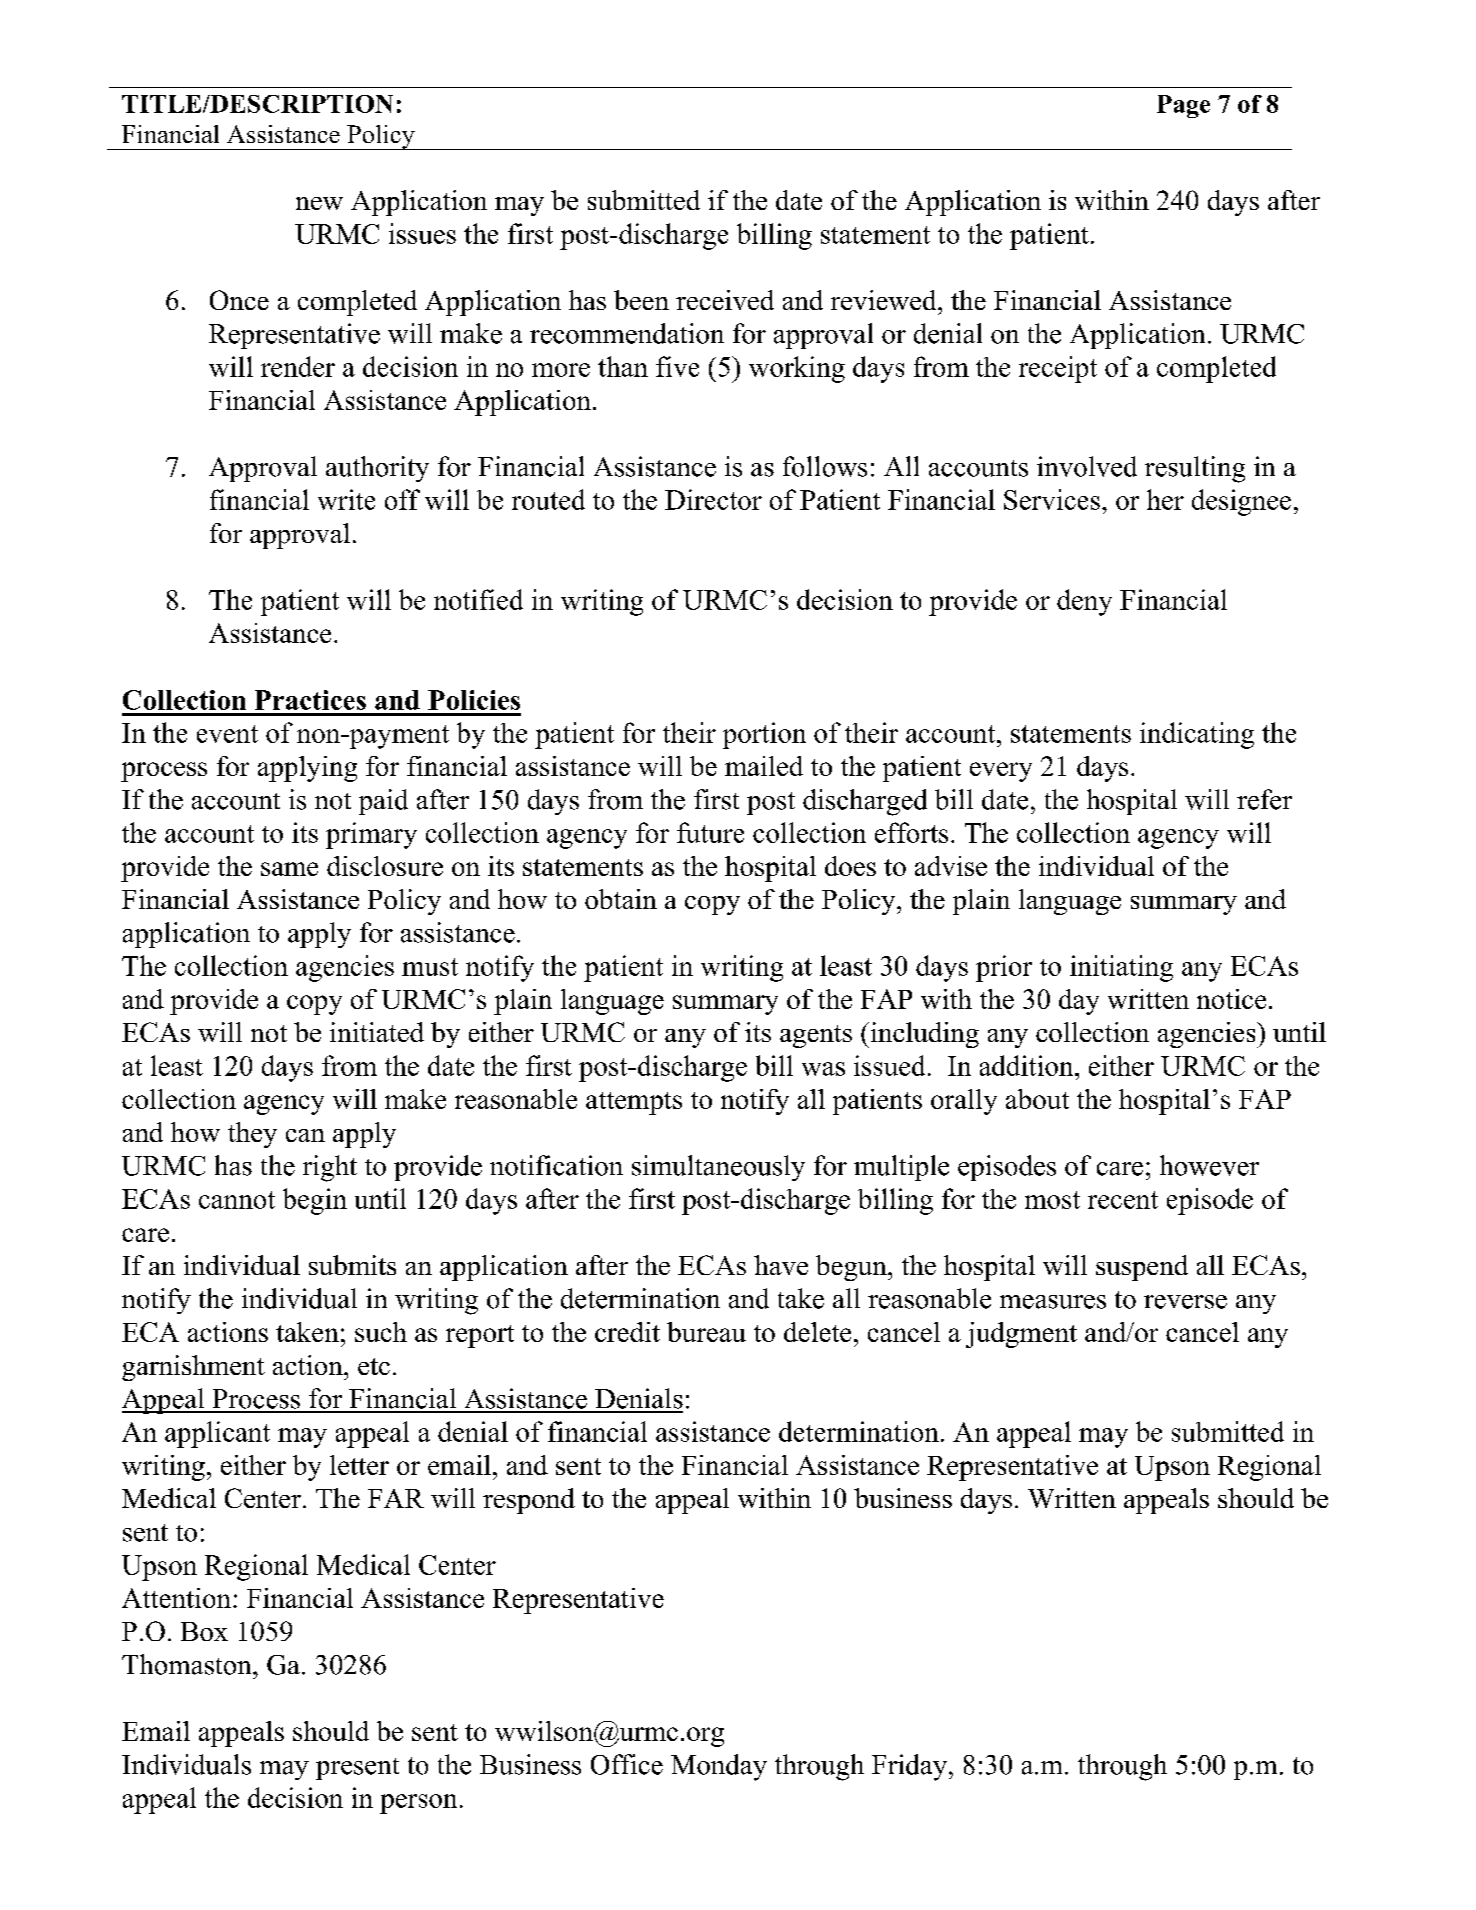 The width and height of the page is (1476, 1910). What do you see at coordinates (319, 203) in the page?
I see `new` at bounding box center [319, 203].
